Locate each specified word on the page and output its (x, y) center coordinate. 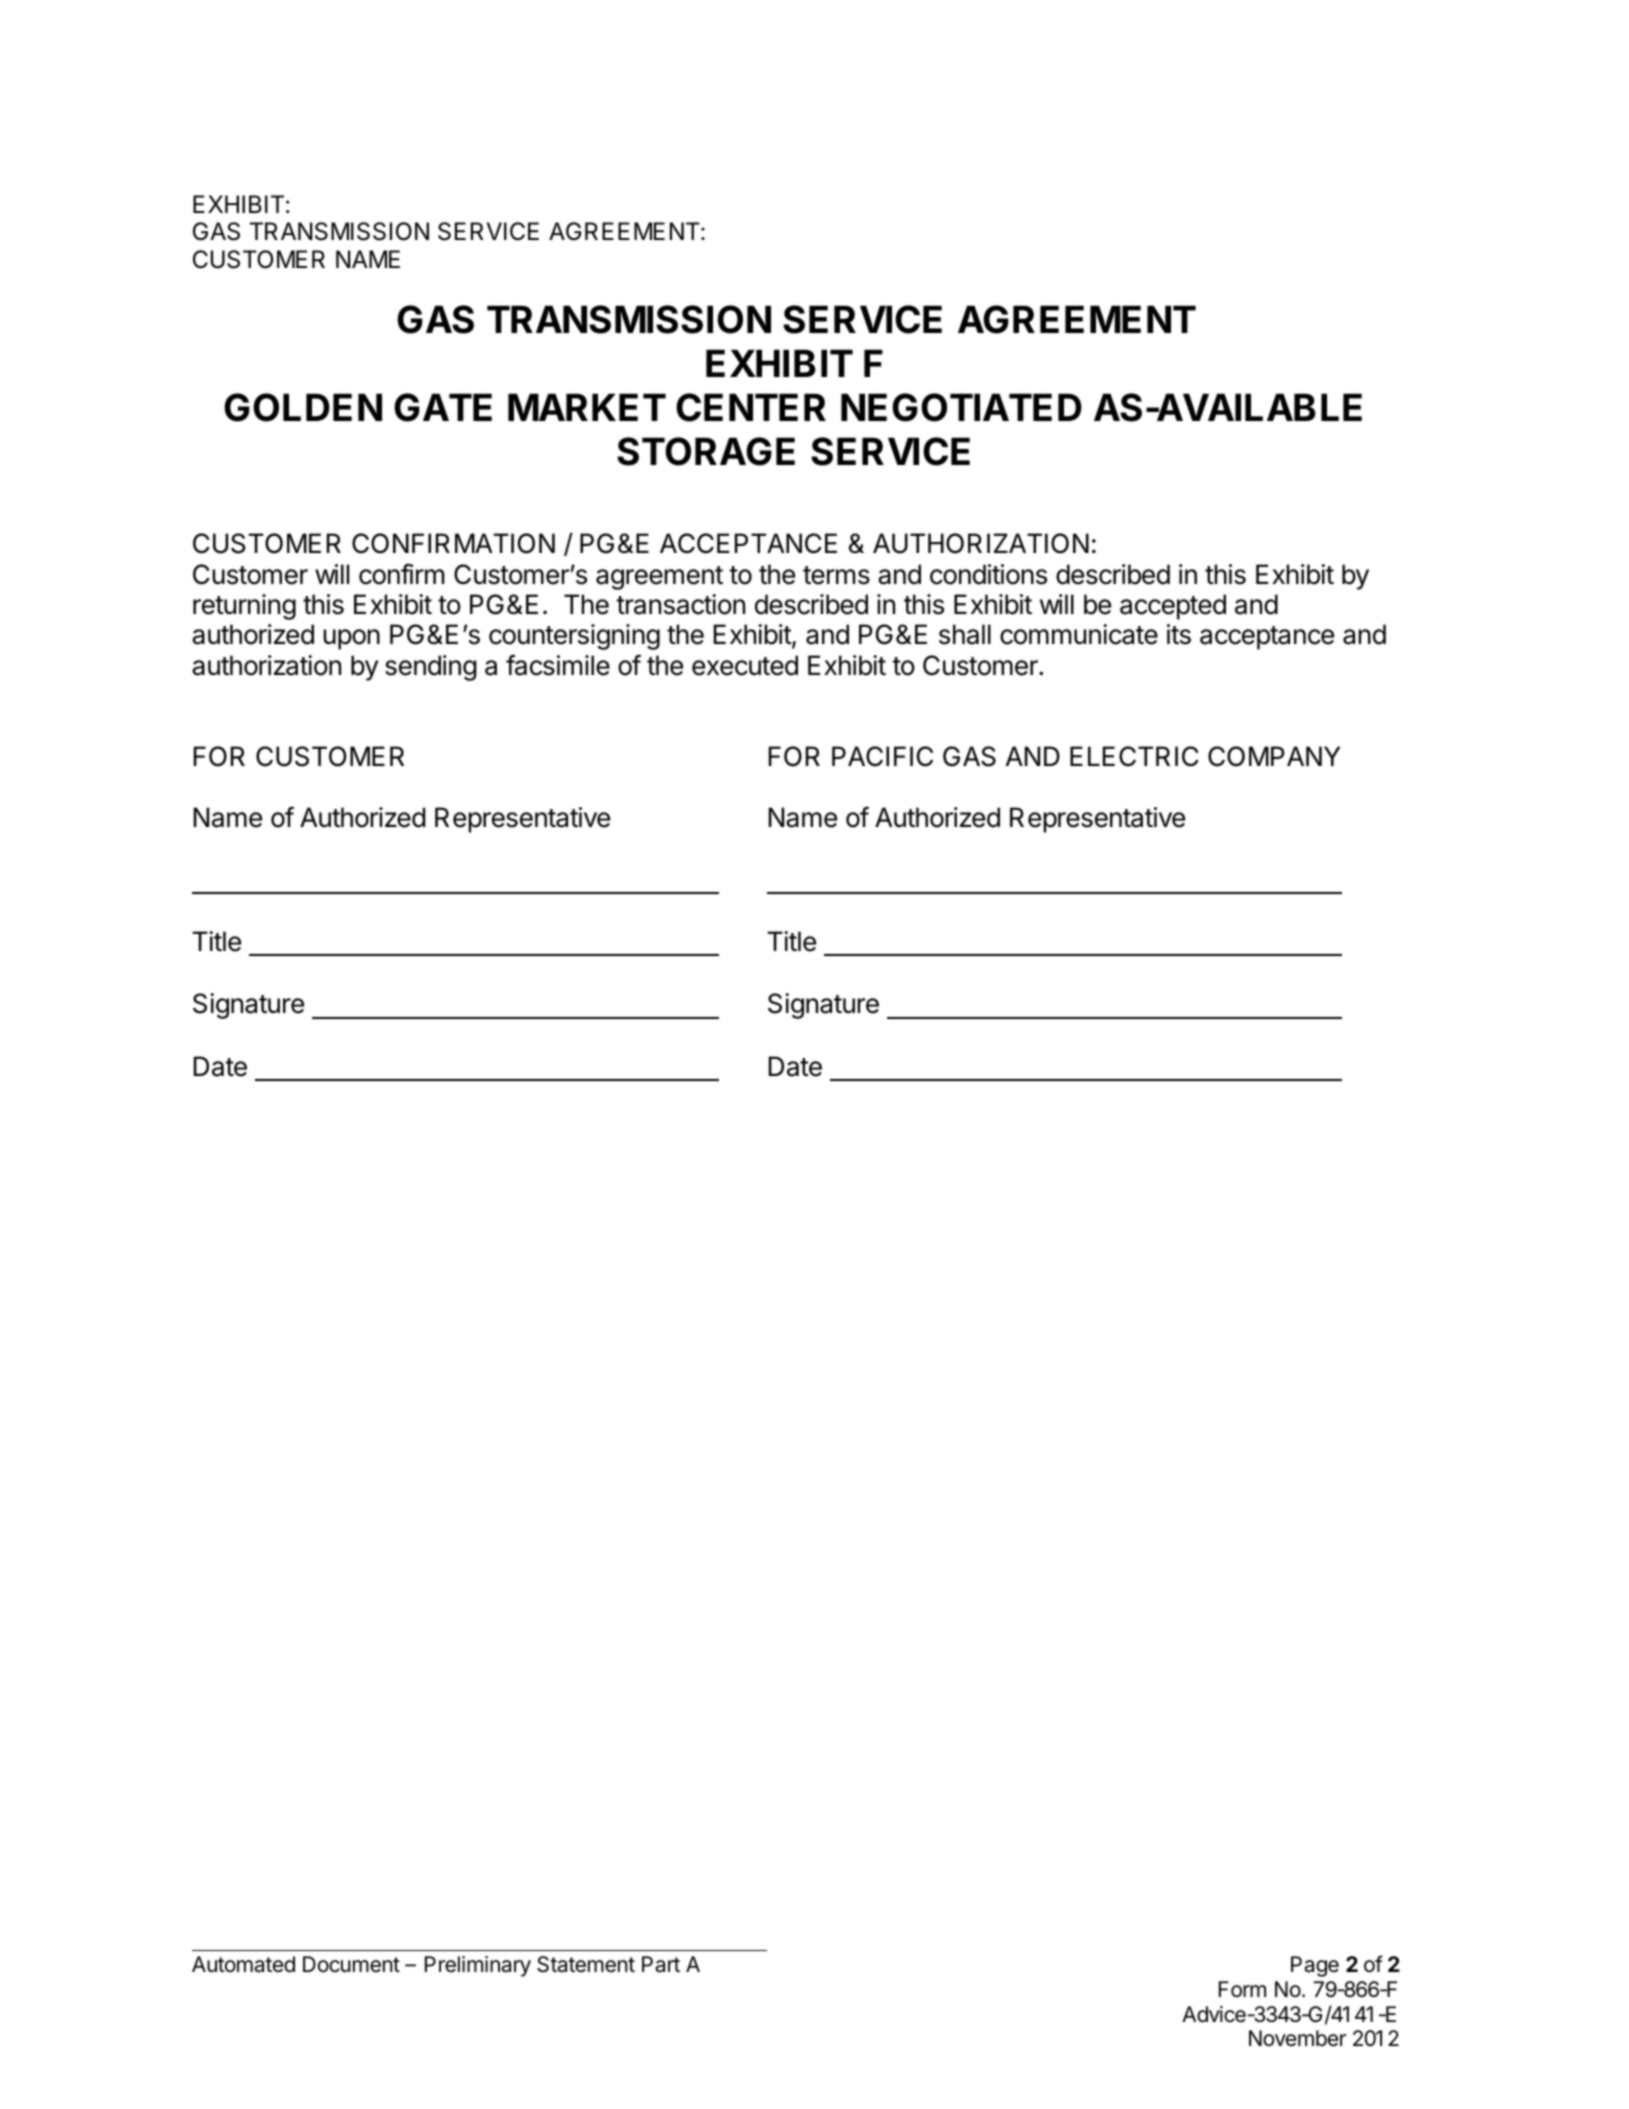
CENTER (751, 407)
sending (431, 668)
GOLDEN (303, 407)
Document (351, 1964)
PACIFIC (882, 756)
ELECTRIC (1134, 756)
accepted (1173, 607)
